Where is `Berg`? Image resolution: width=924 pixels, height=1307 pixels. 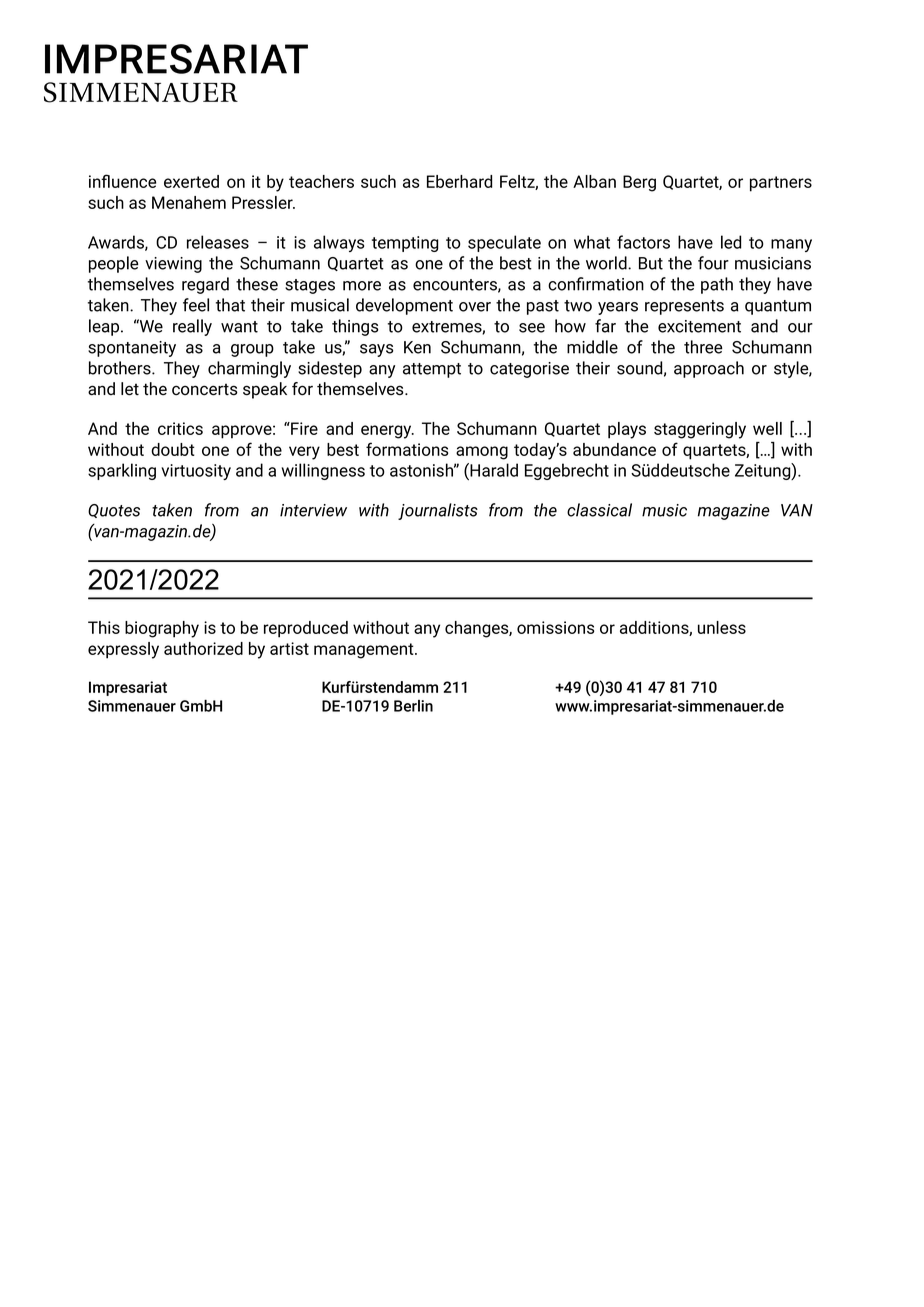 Berg is located at coordinates (639, 183).
